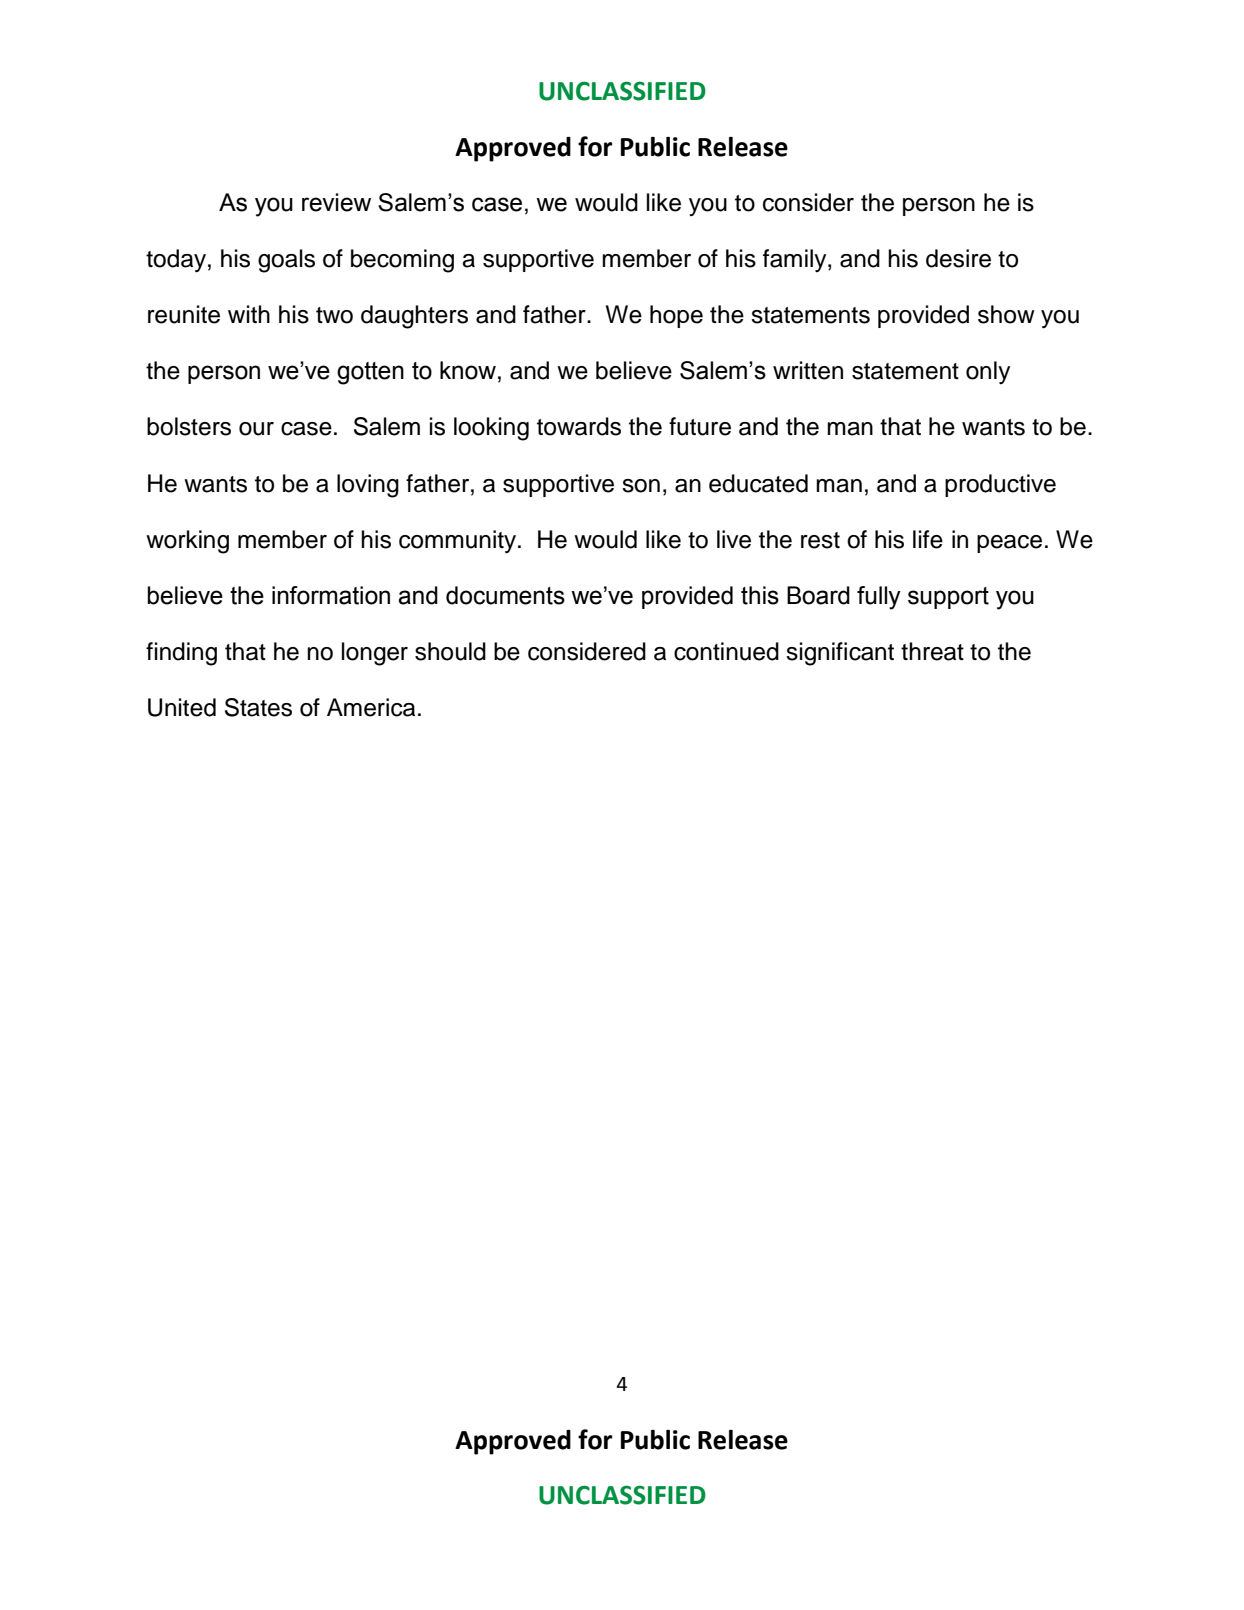  What do you see at coordinates (402, 261) in the screenshot?
I see `becoming` at bounding box center [402, 261].
